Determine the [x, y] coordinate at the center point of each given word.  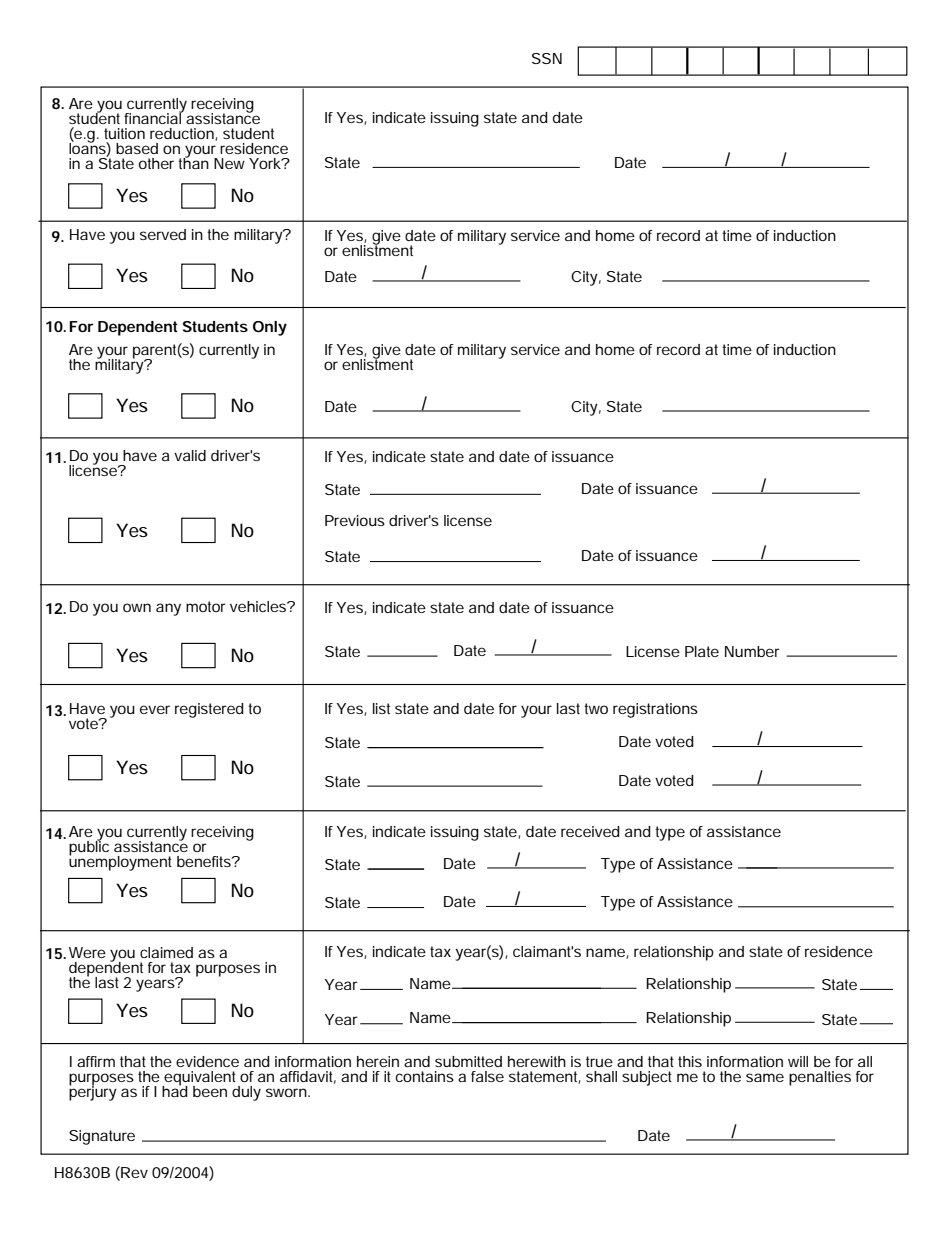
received [590, 831]
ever [155, 709]
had [175, 1090]
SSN [547, 58]
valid [190, 455]
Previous [355, 520]
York [266, 163]
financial [154, 117]
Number [752, 651]
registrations [655, 710]
